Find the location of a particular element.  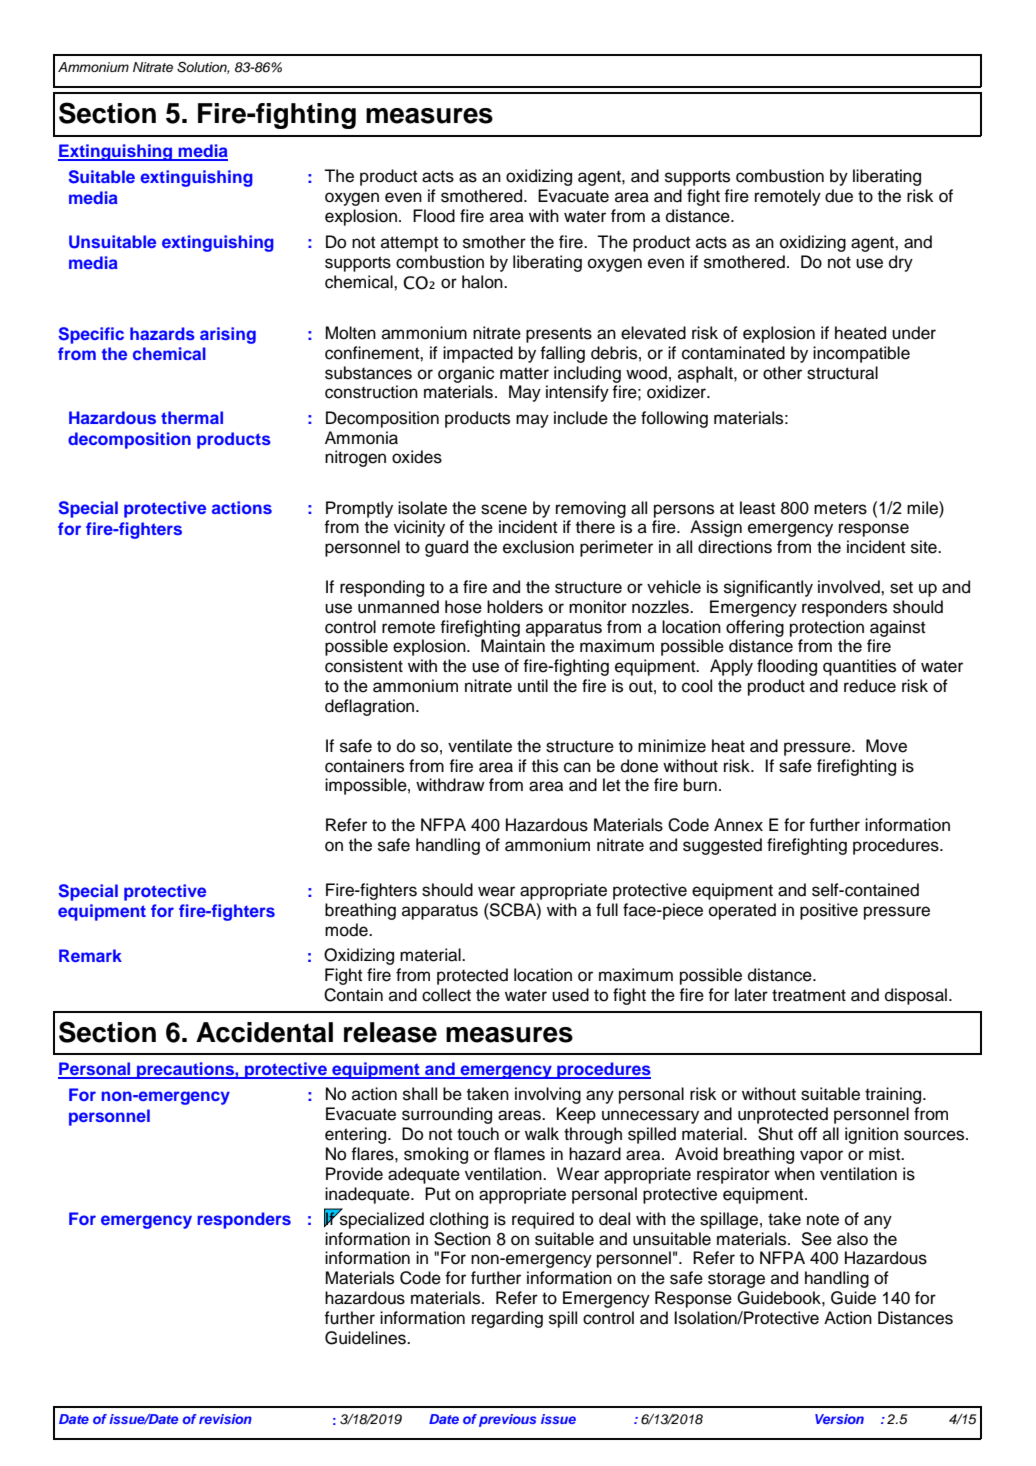

treatment is located at coordinates (809, 995).
